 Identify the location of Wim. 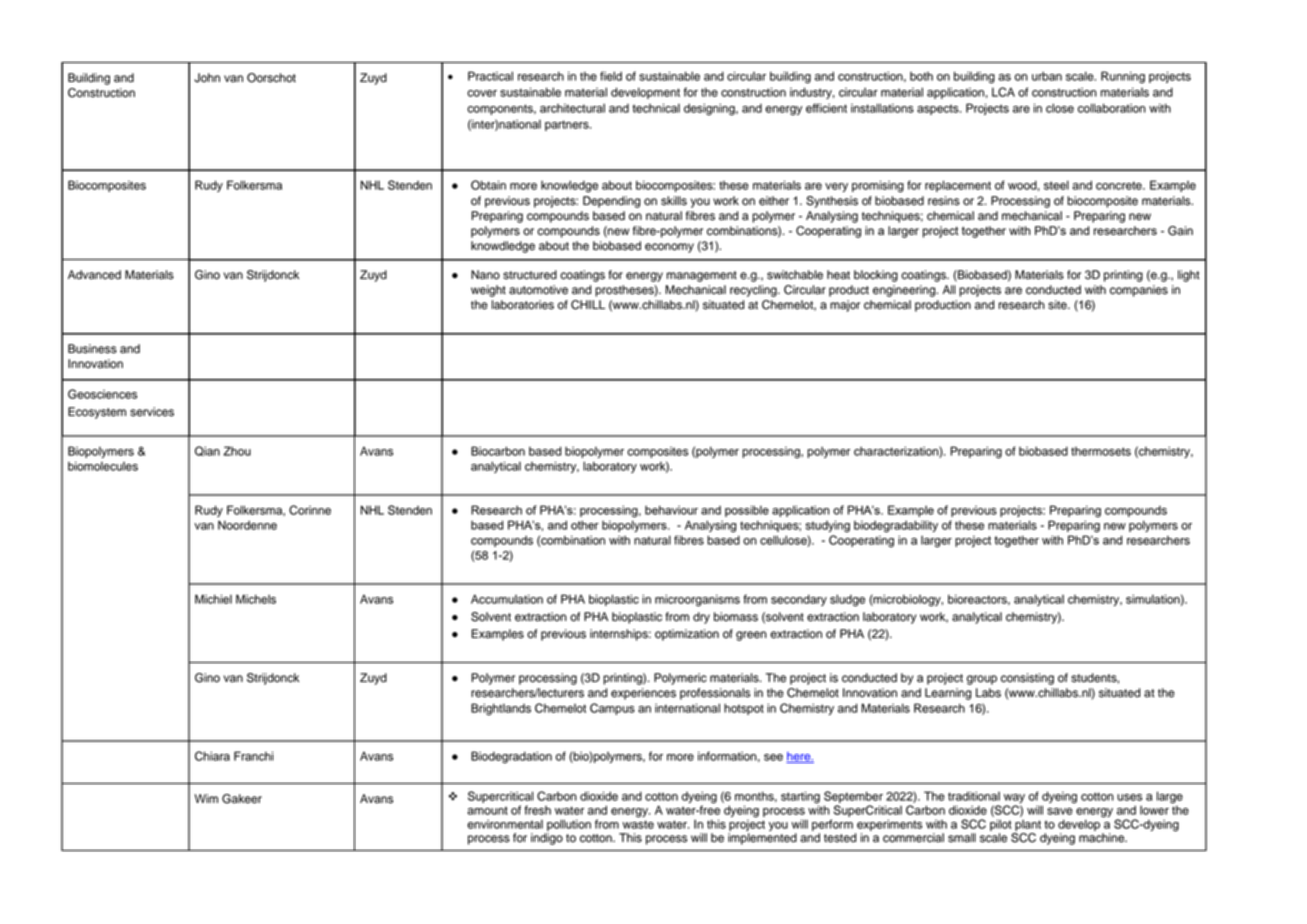
(206, 798).
